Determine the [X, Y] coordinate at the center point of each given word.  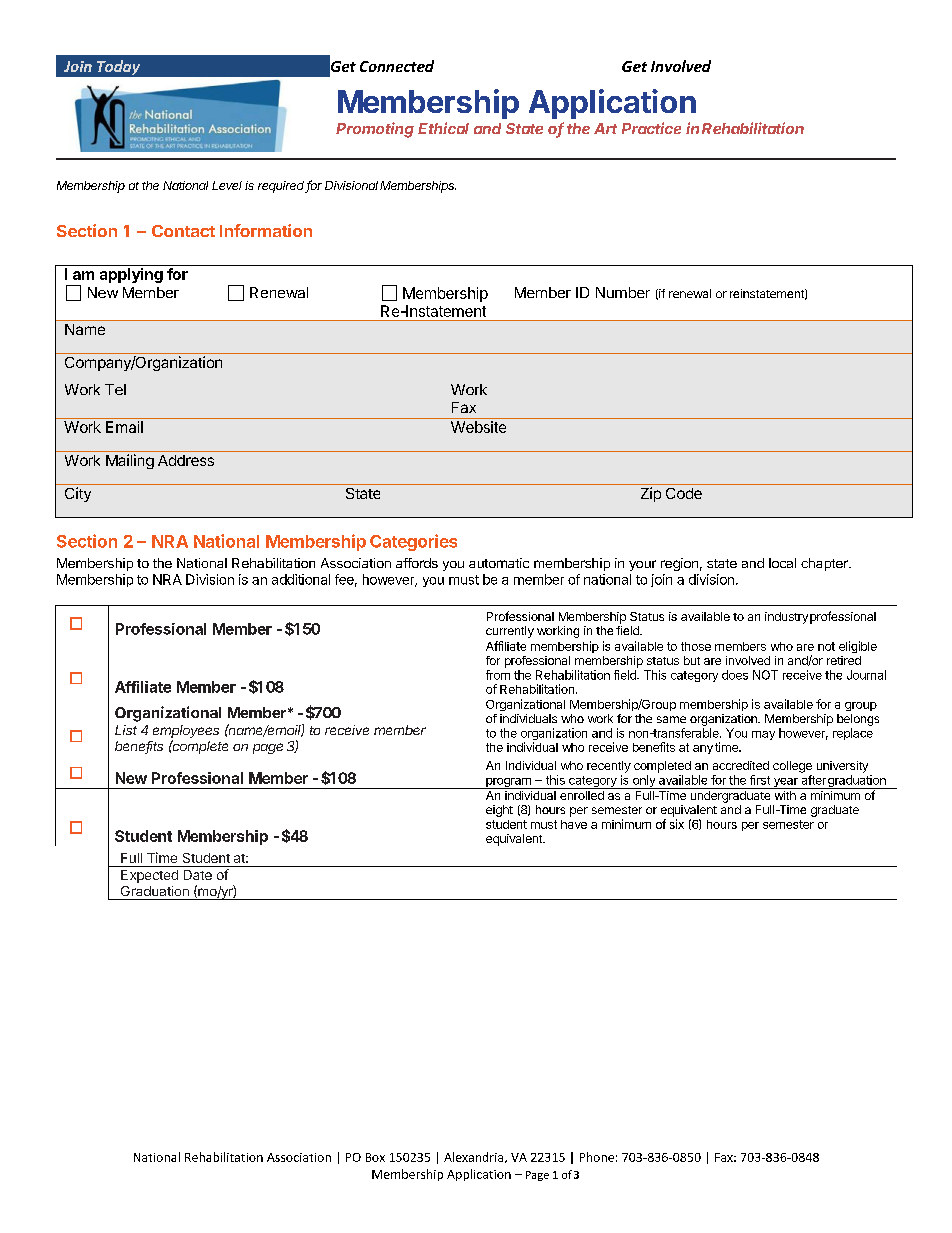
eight [499, 811]
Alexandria [475, 1157]
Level [227, 185]
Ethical [443, 128]
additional [301, 579]
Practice [651, 128]
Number [623, 292]
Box [375, 1157]
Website [478, 427]
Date [198, 875]
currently [510, 632]
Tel [115, 389]
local [782, 563]
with [785, 794]
